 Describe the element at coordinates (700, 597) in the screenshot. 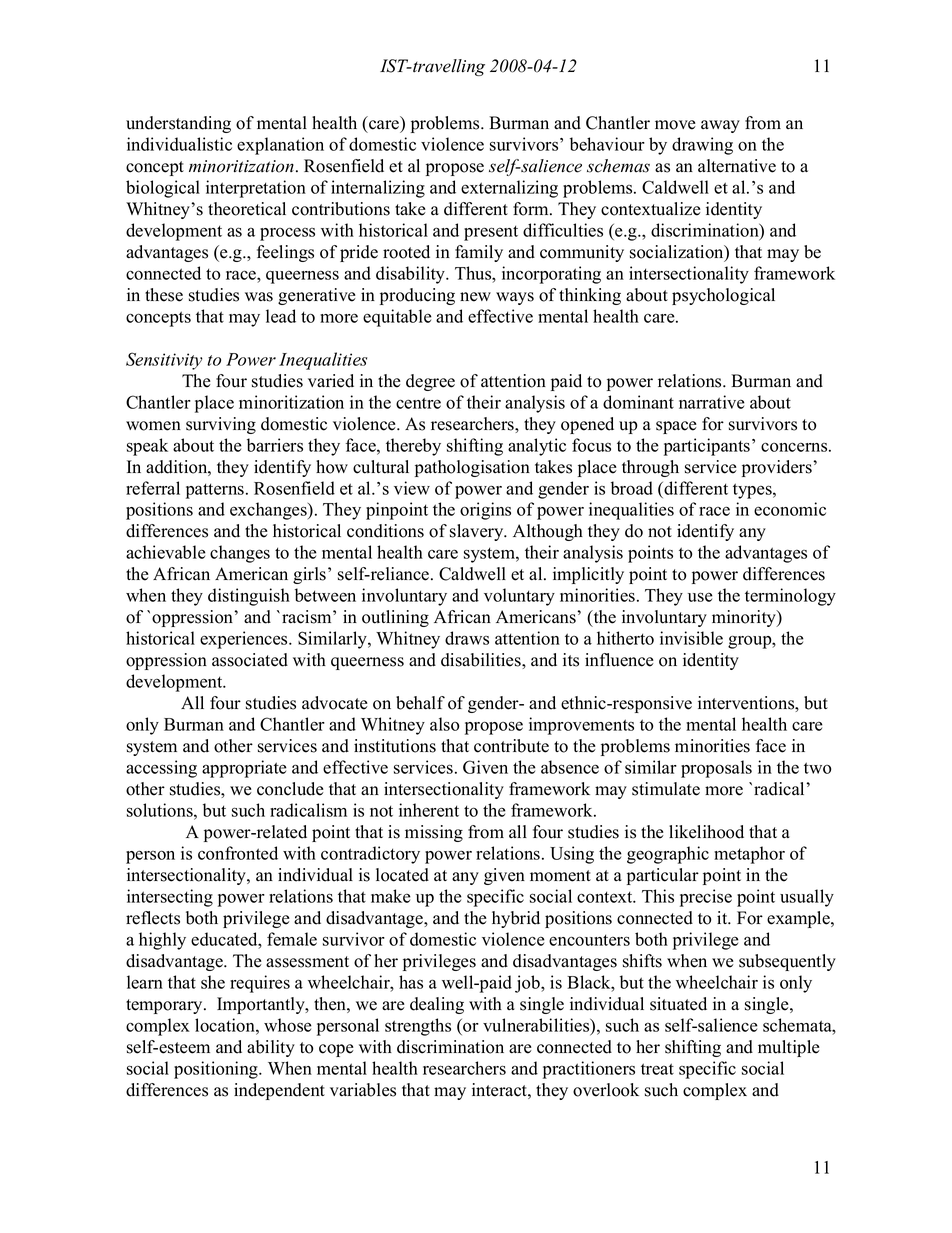

I see `use` at that location.
